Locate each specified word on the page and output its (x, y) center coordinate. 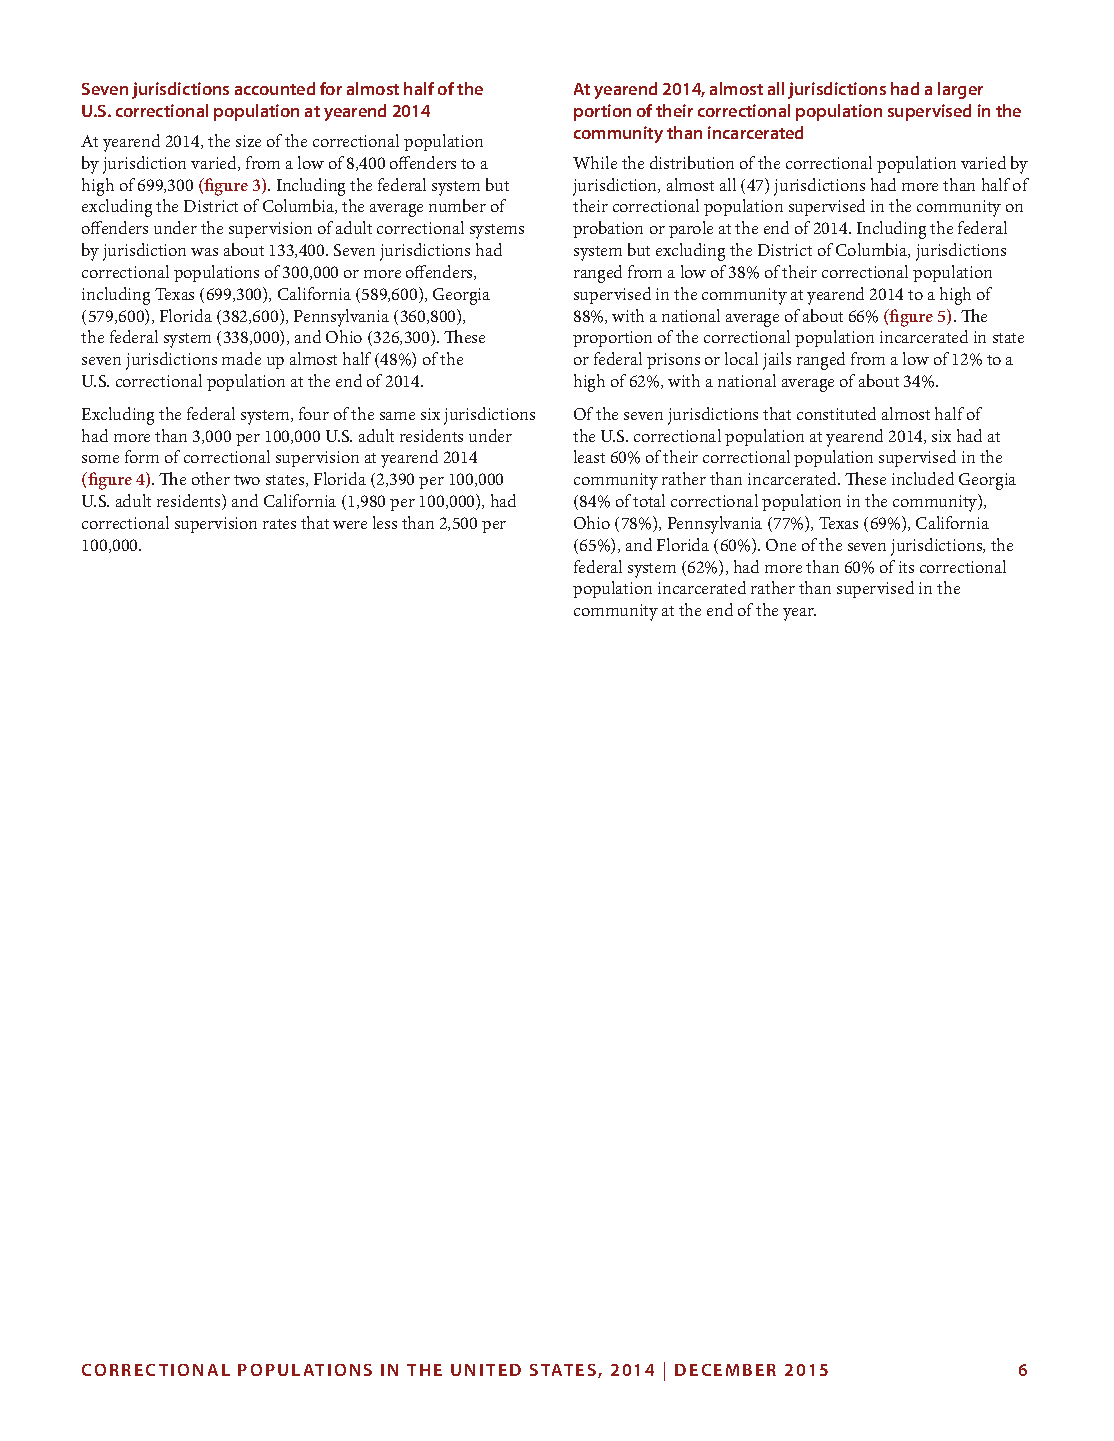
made (241, 358)
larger (960, 90)
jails (777, 361)
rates (279, 524)
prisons (673, 361)
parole (691, 229)
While (595, 162)
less (385, 522)
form (142, 456)
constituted (836, 413)
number (457, 205)
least (589, 456)
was (204, 252)
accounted (275, 88)
